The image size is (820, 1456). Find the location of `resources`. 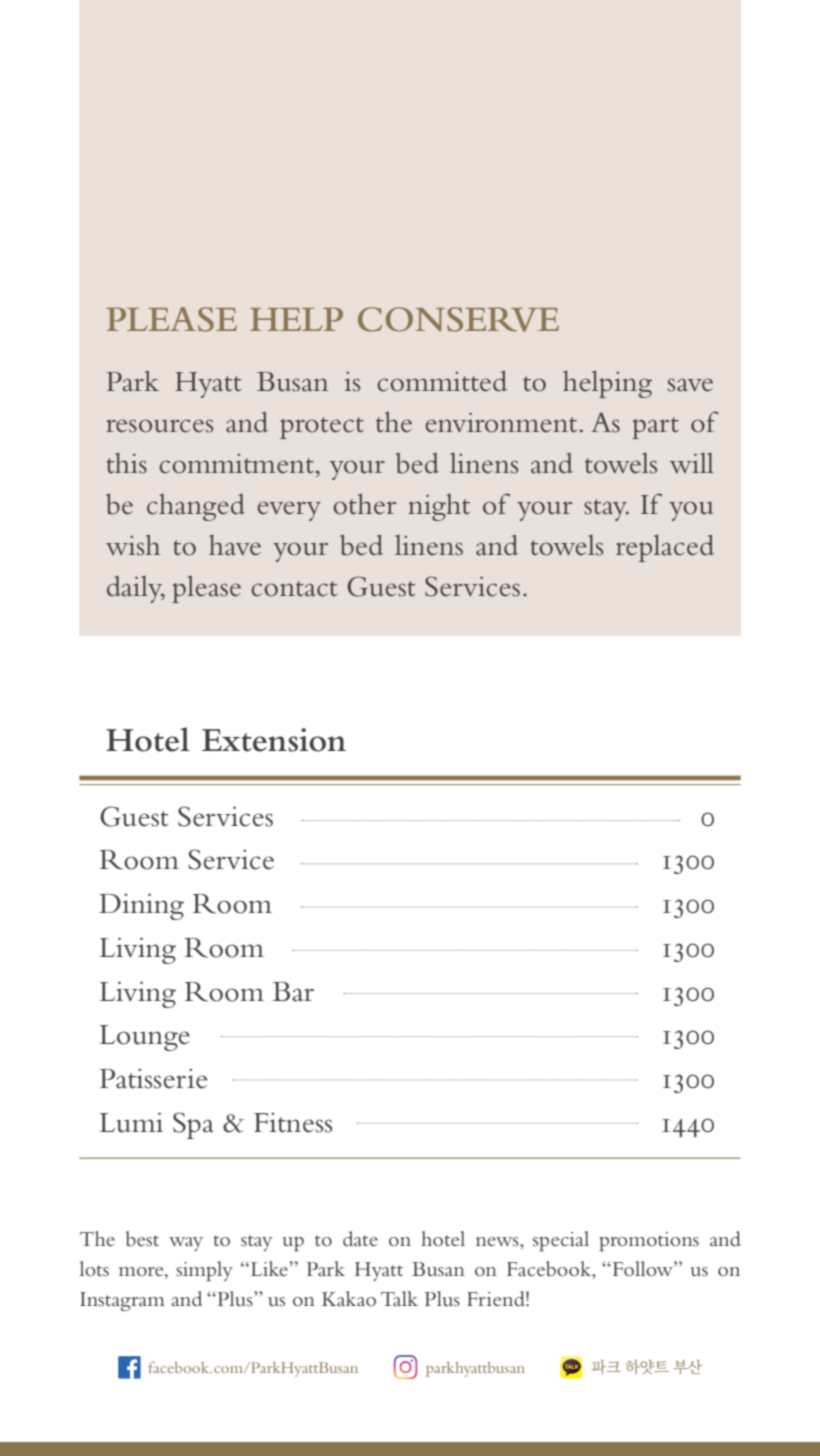

resources is located at coordinates (159, 426).
